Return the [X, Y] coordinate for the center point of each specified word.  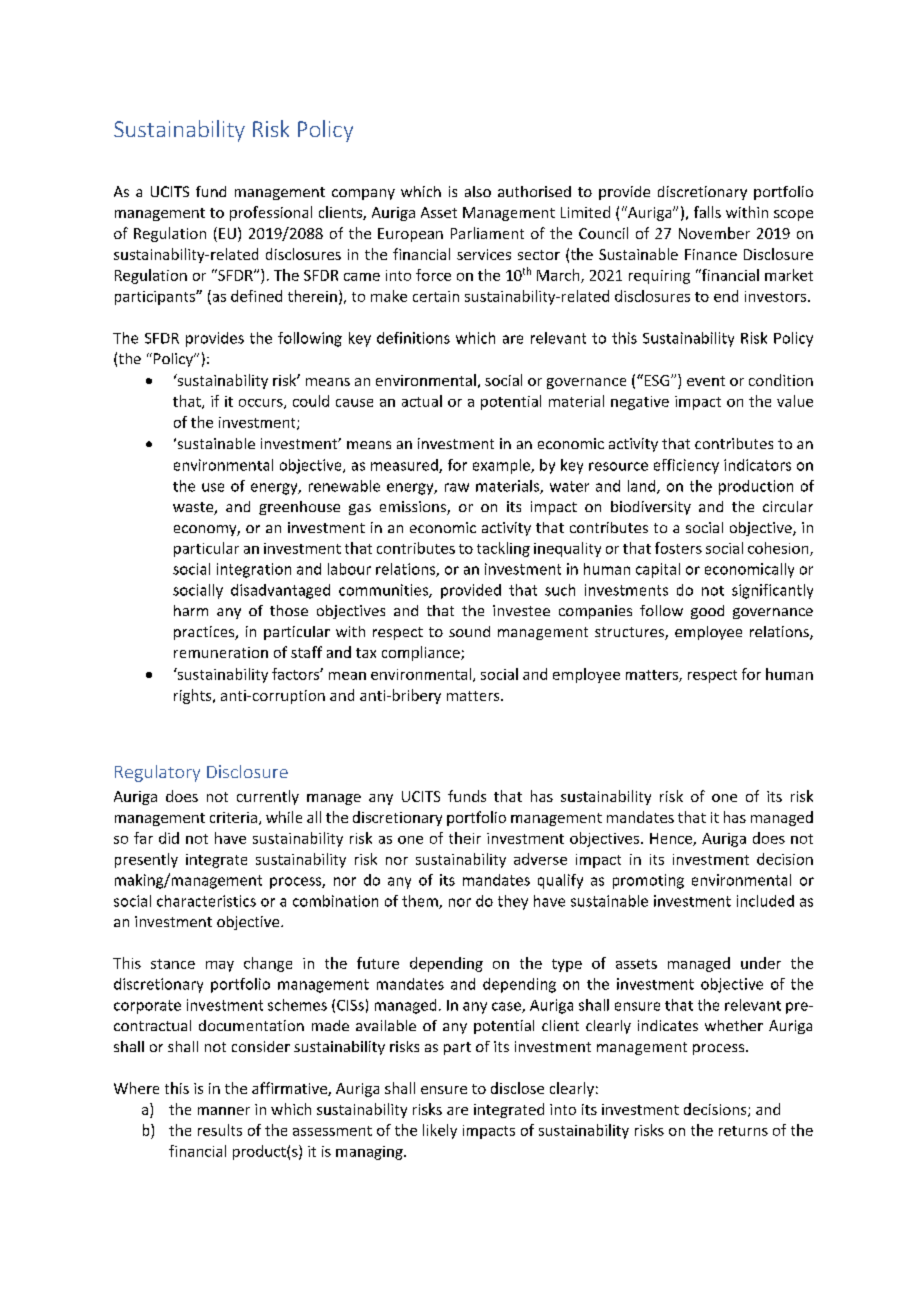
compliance [422, 653]
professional [271, 213]
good [707, 612]
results [220, 1130]
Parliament [487, 233]
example [502, 466]
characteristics [206, 901]
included [765, 901]
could [311, 401]
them [421, 902]
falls [707, 212]
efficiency [686, 466]
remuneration [221, 652]
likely [440, 1131]
